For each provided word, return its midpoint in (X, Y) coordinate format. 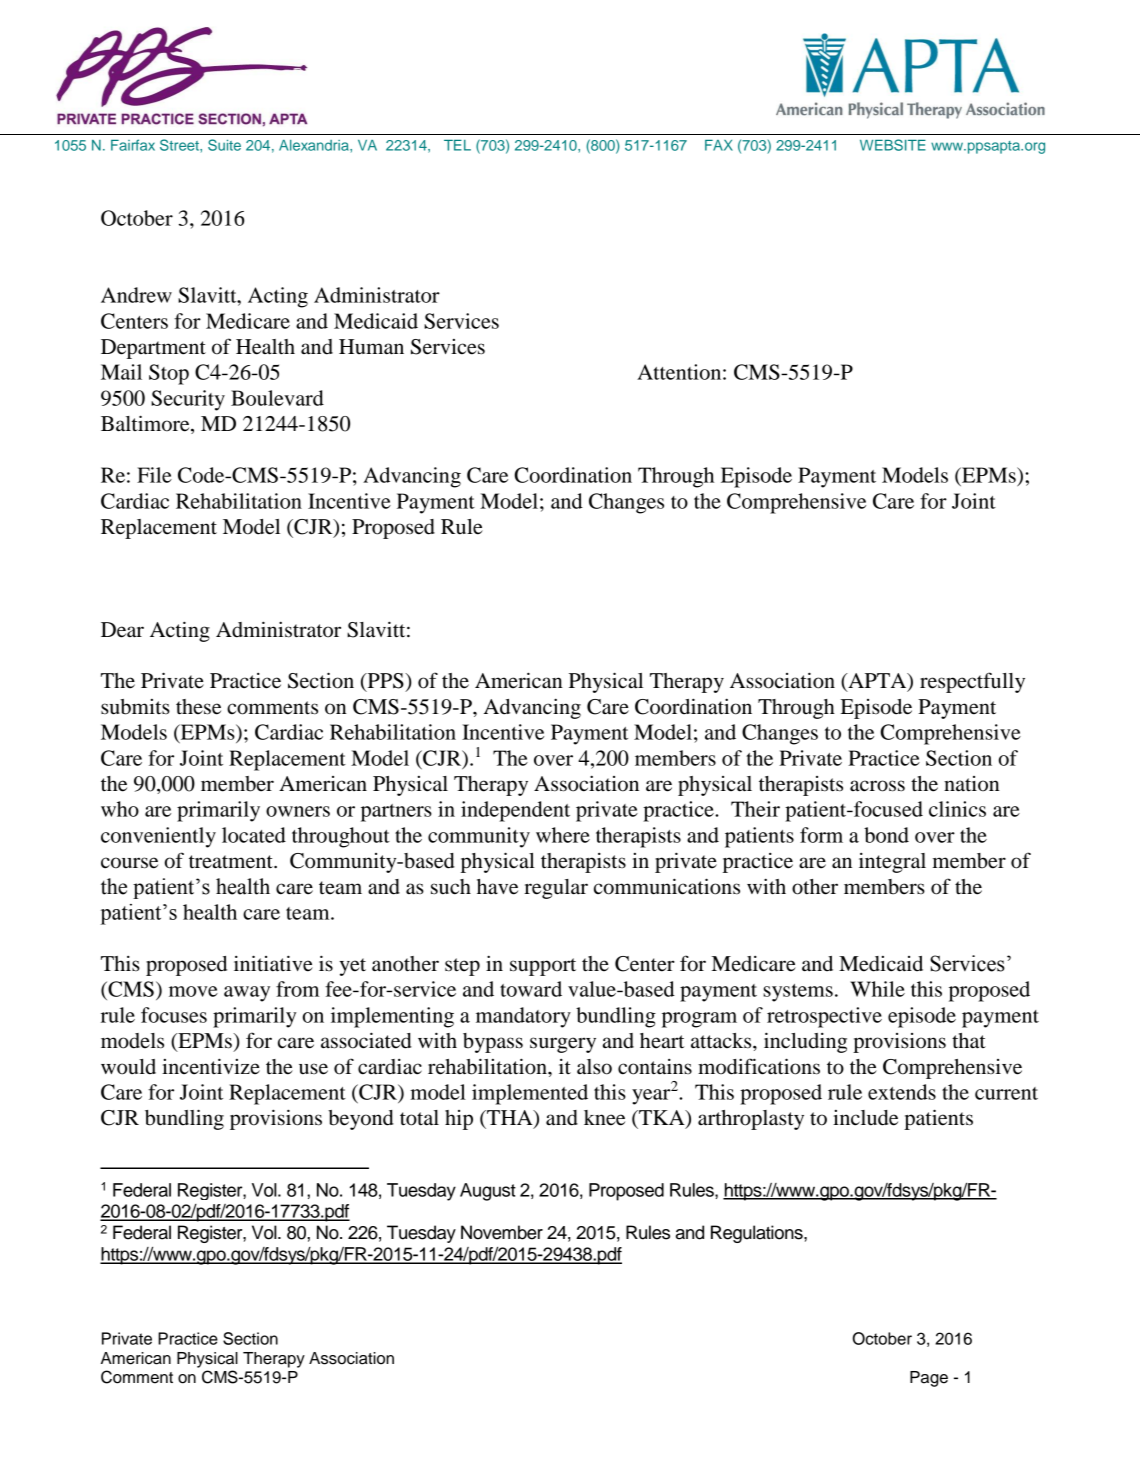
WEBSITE (893, 145)
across (877, 786)
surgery (563, 1045)
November (502, 1232)
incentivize (211, 1066)
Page (929, 1379)
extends (902, 1092)
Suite (224, 145)
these (198, 707)
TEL (457, 145)
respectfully (972, 682)
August (488, 1192)
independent (515, 811)
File (154, 475)
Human (371, 347)
